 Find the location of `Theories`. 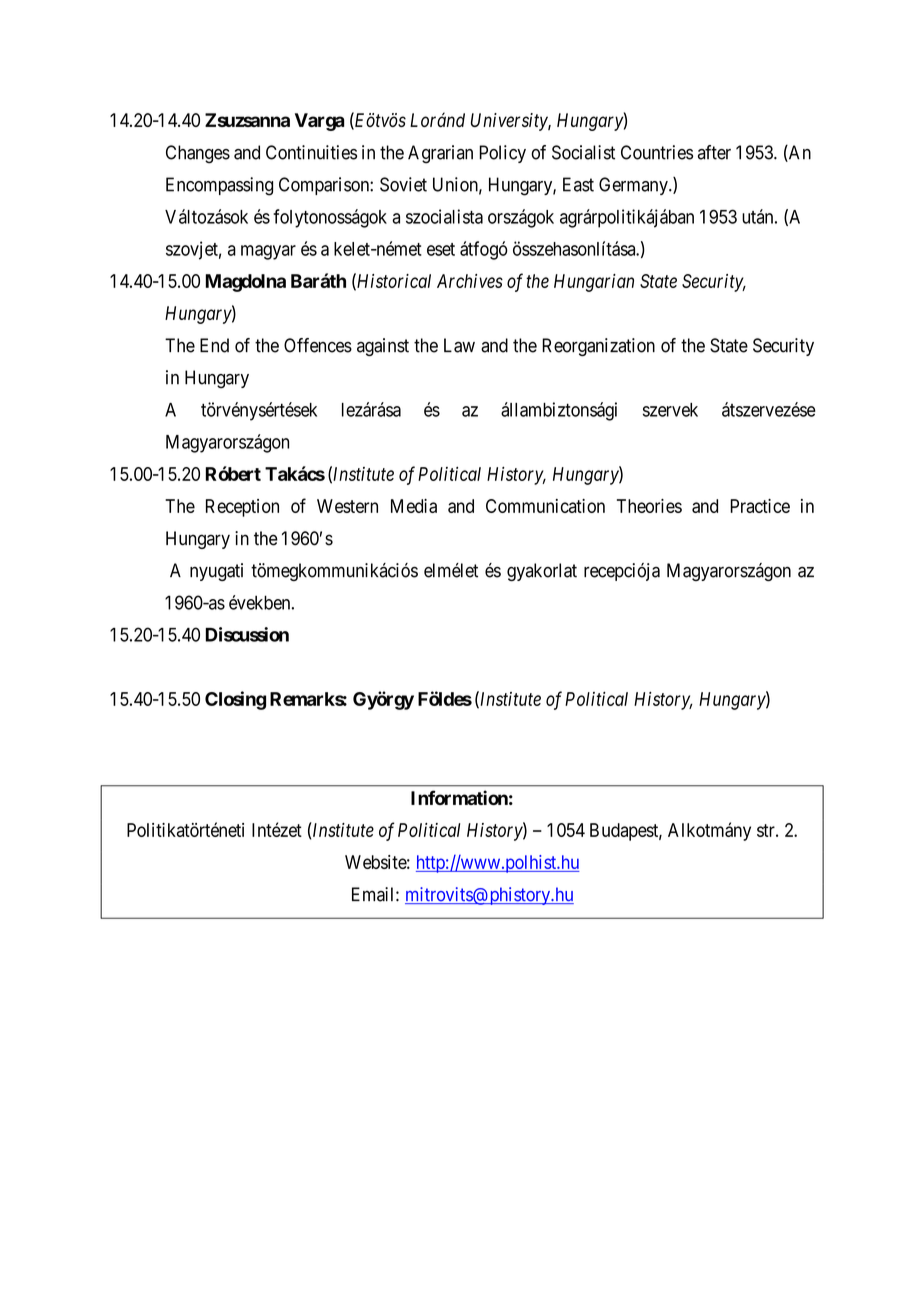

Theories is located at coordinates (649, 506).
